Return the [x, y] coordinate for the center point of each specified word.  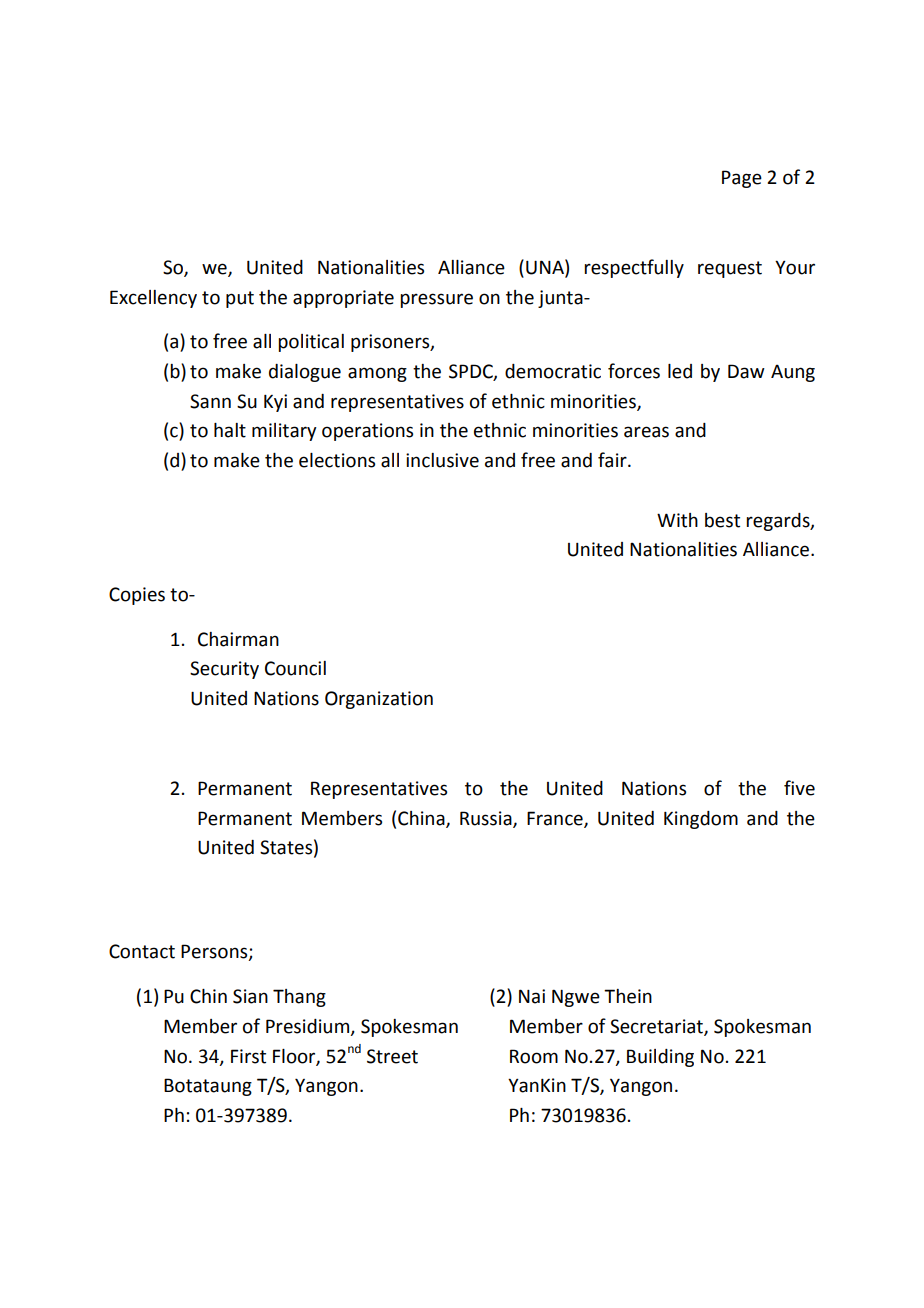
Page [742, 179]
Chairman [238, 639]
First [248, 1056]
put [240, 299]
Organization [379, 700]
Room [534, 1056]
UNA [546, 267]
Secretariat [657, 1027]
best [722, 520]
